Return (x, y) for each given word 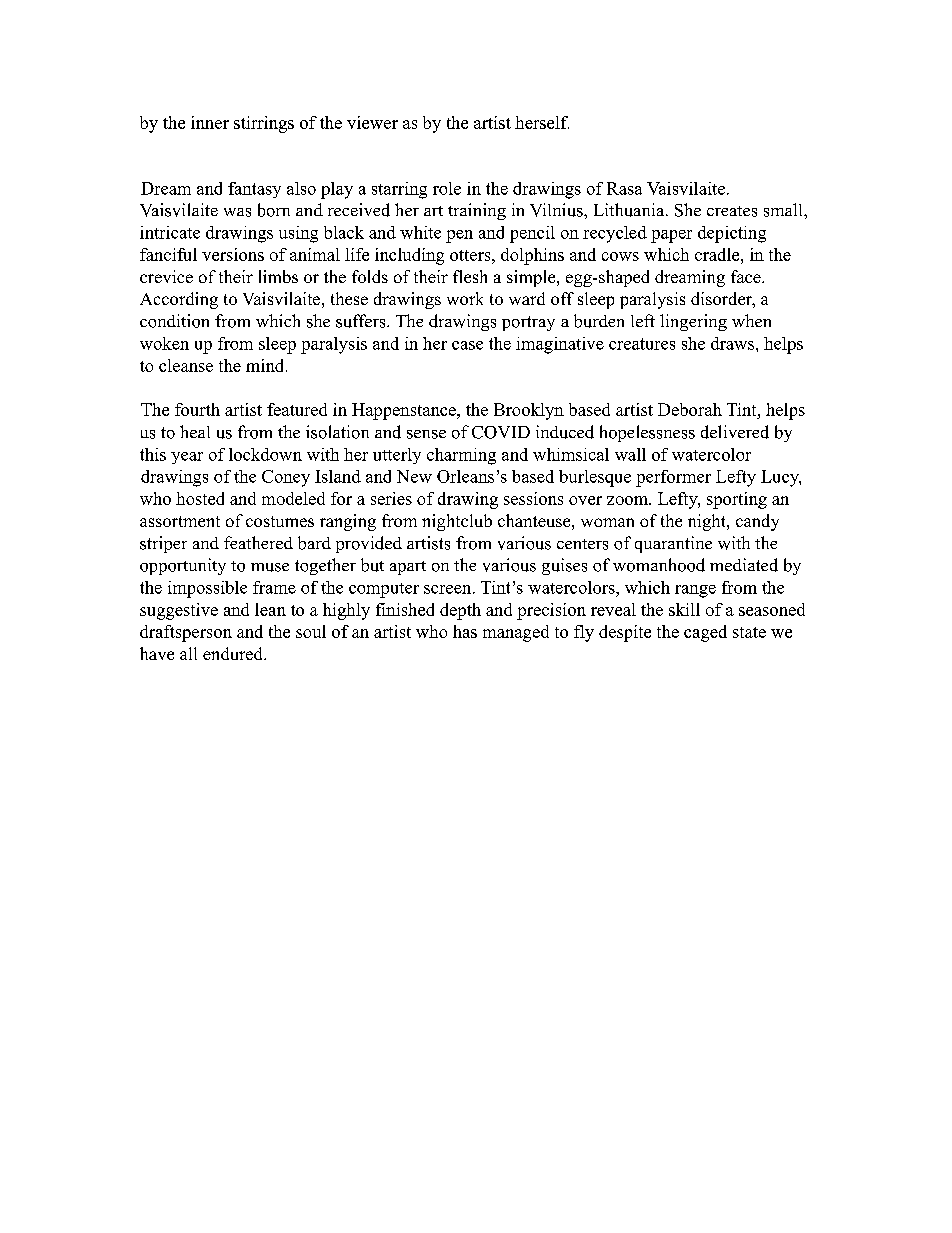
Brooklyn (529, 411)
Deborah (690, 409)
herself (542, 122)
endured (234, 653)
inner (210, 122)
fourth (197, 409)
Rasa (624, 188)
